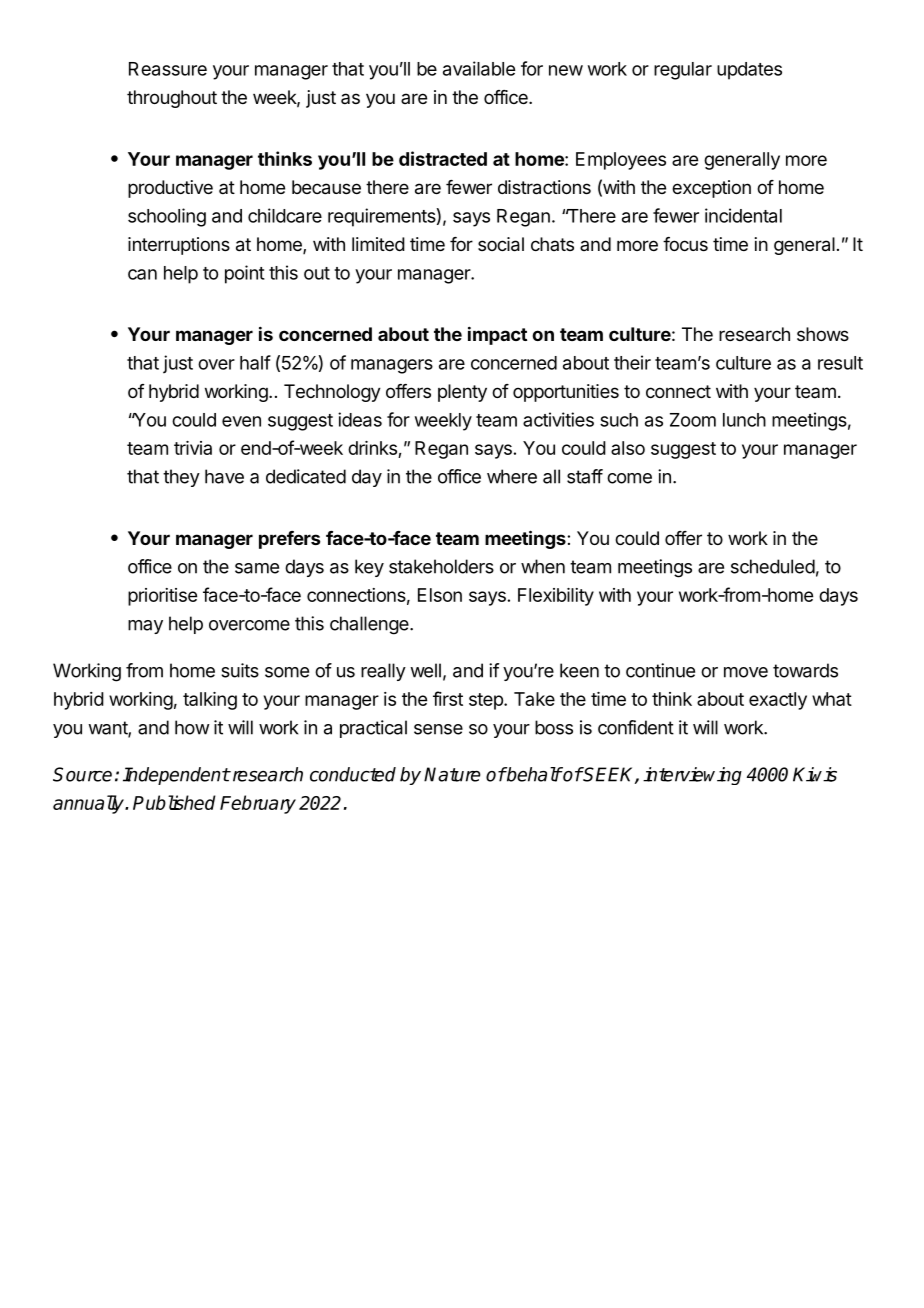 The width and height of the page is (924, 1308). I want to click on Independent, so click(176, 776).
